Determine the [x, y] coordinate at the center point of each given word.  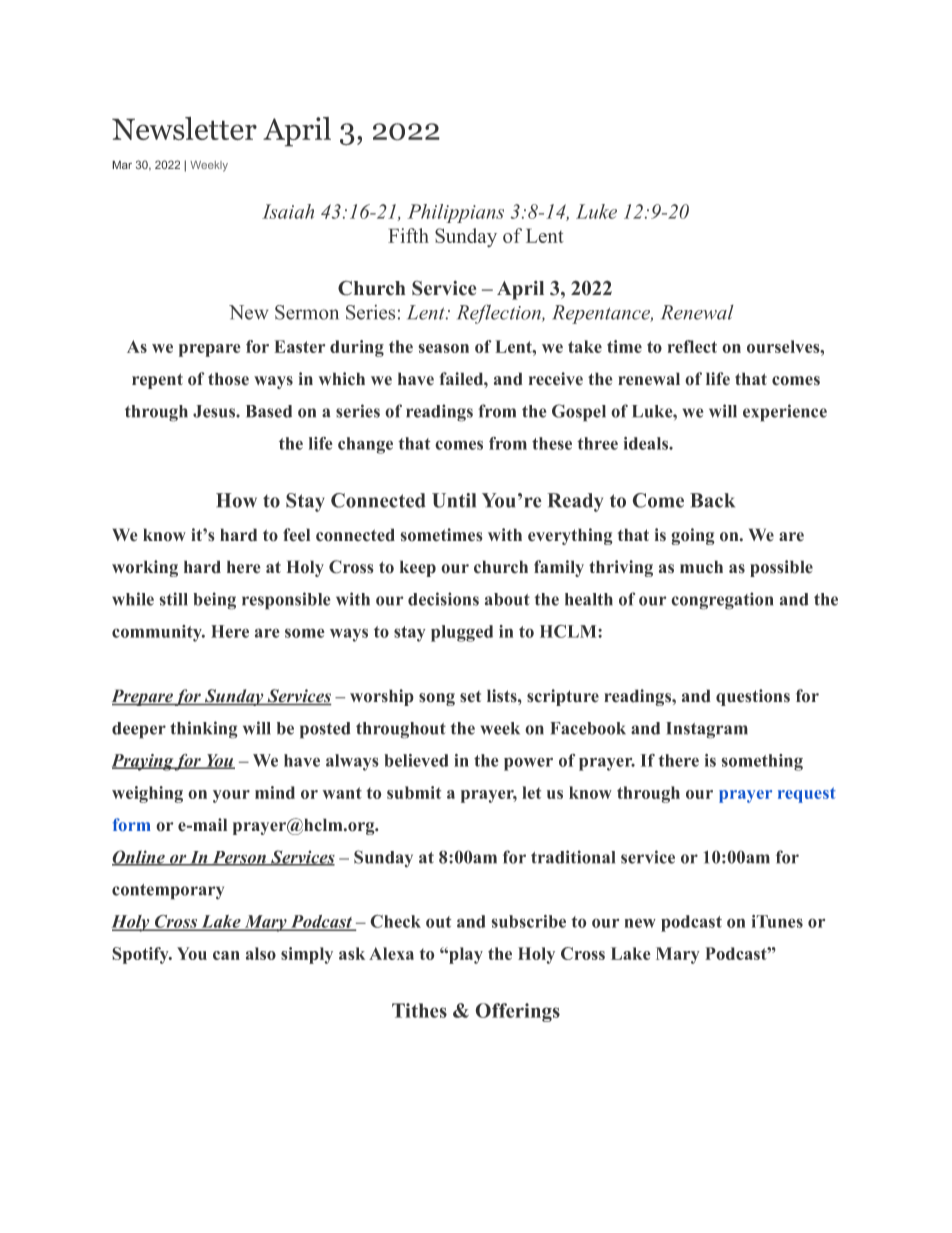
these [552, 443]
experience [785, 413]
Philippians [455, 213]
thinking [204, 730]
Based [269, 411]
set [470, 697]
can [226, 955]
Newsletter [184, 128]
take [585, 346]
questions [753, 697]
